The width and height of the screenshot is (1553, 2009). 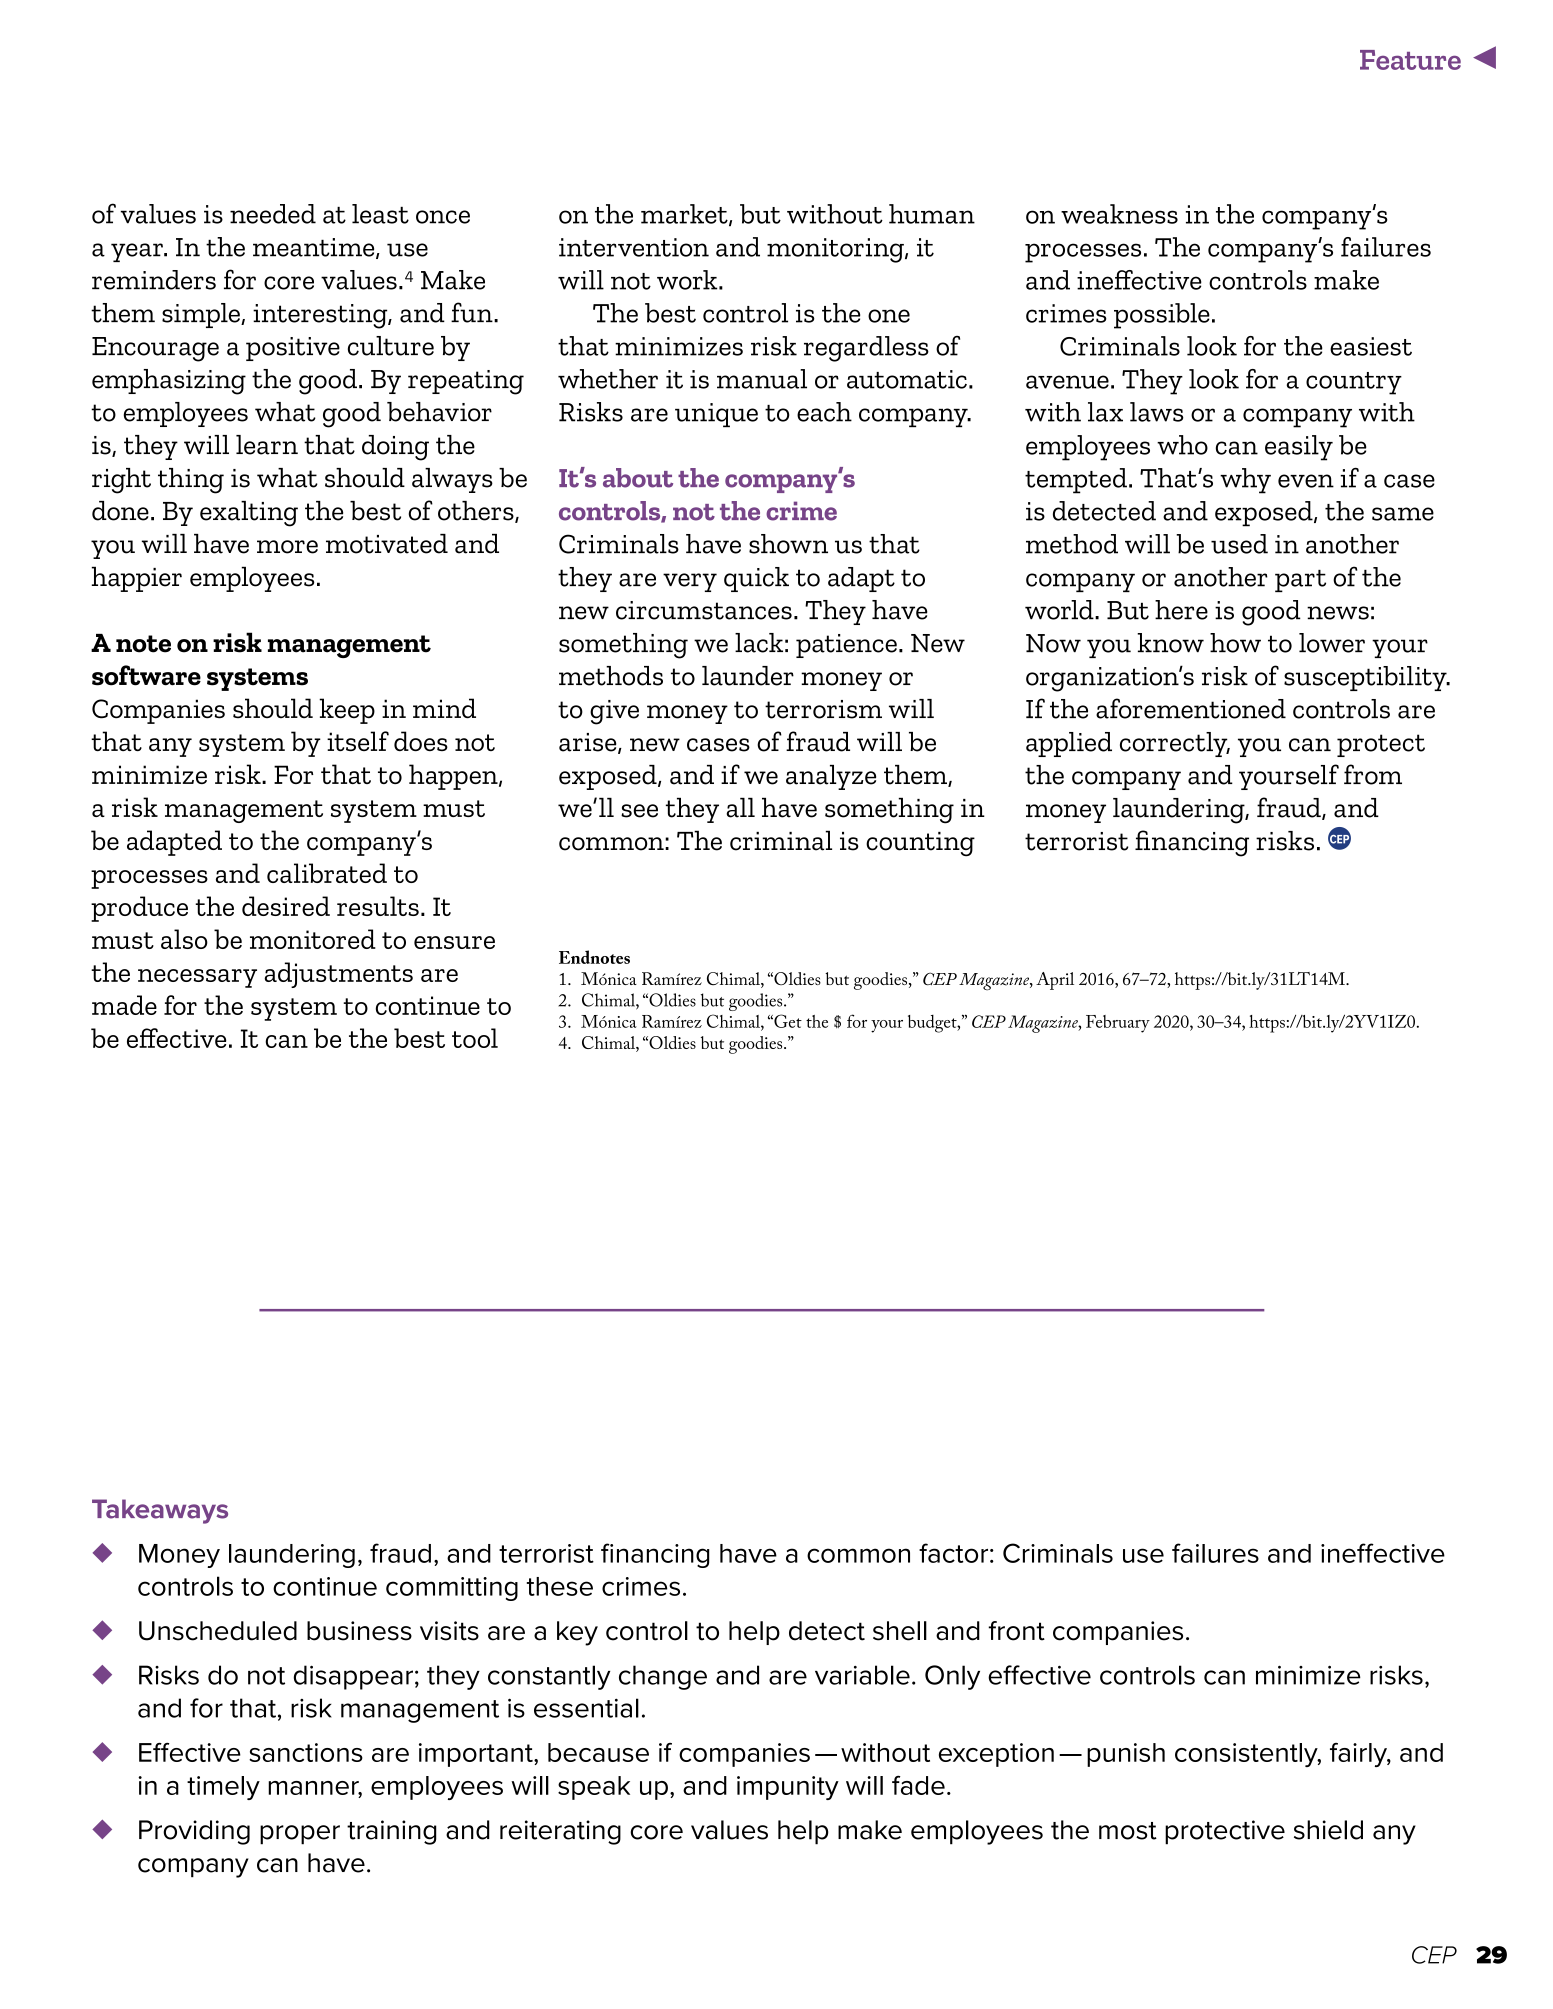 What do you see at coordinates (836, 250) in the screenshot?
I see `monitoring` at bounding box center [836, 250].
